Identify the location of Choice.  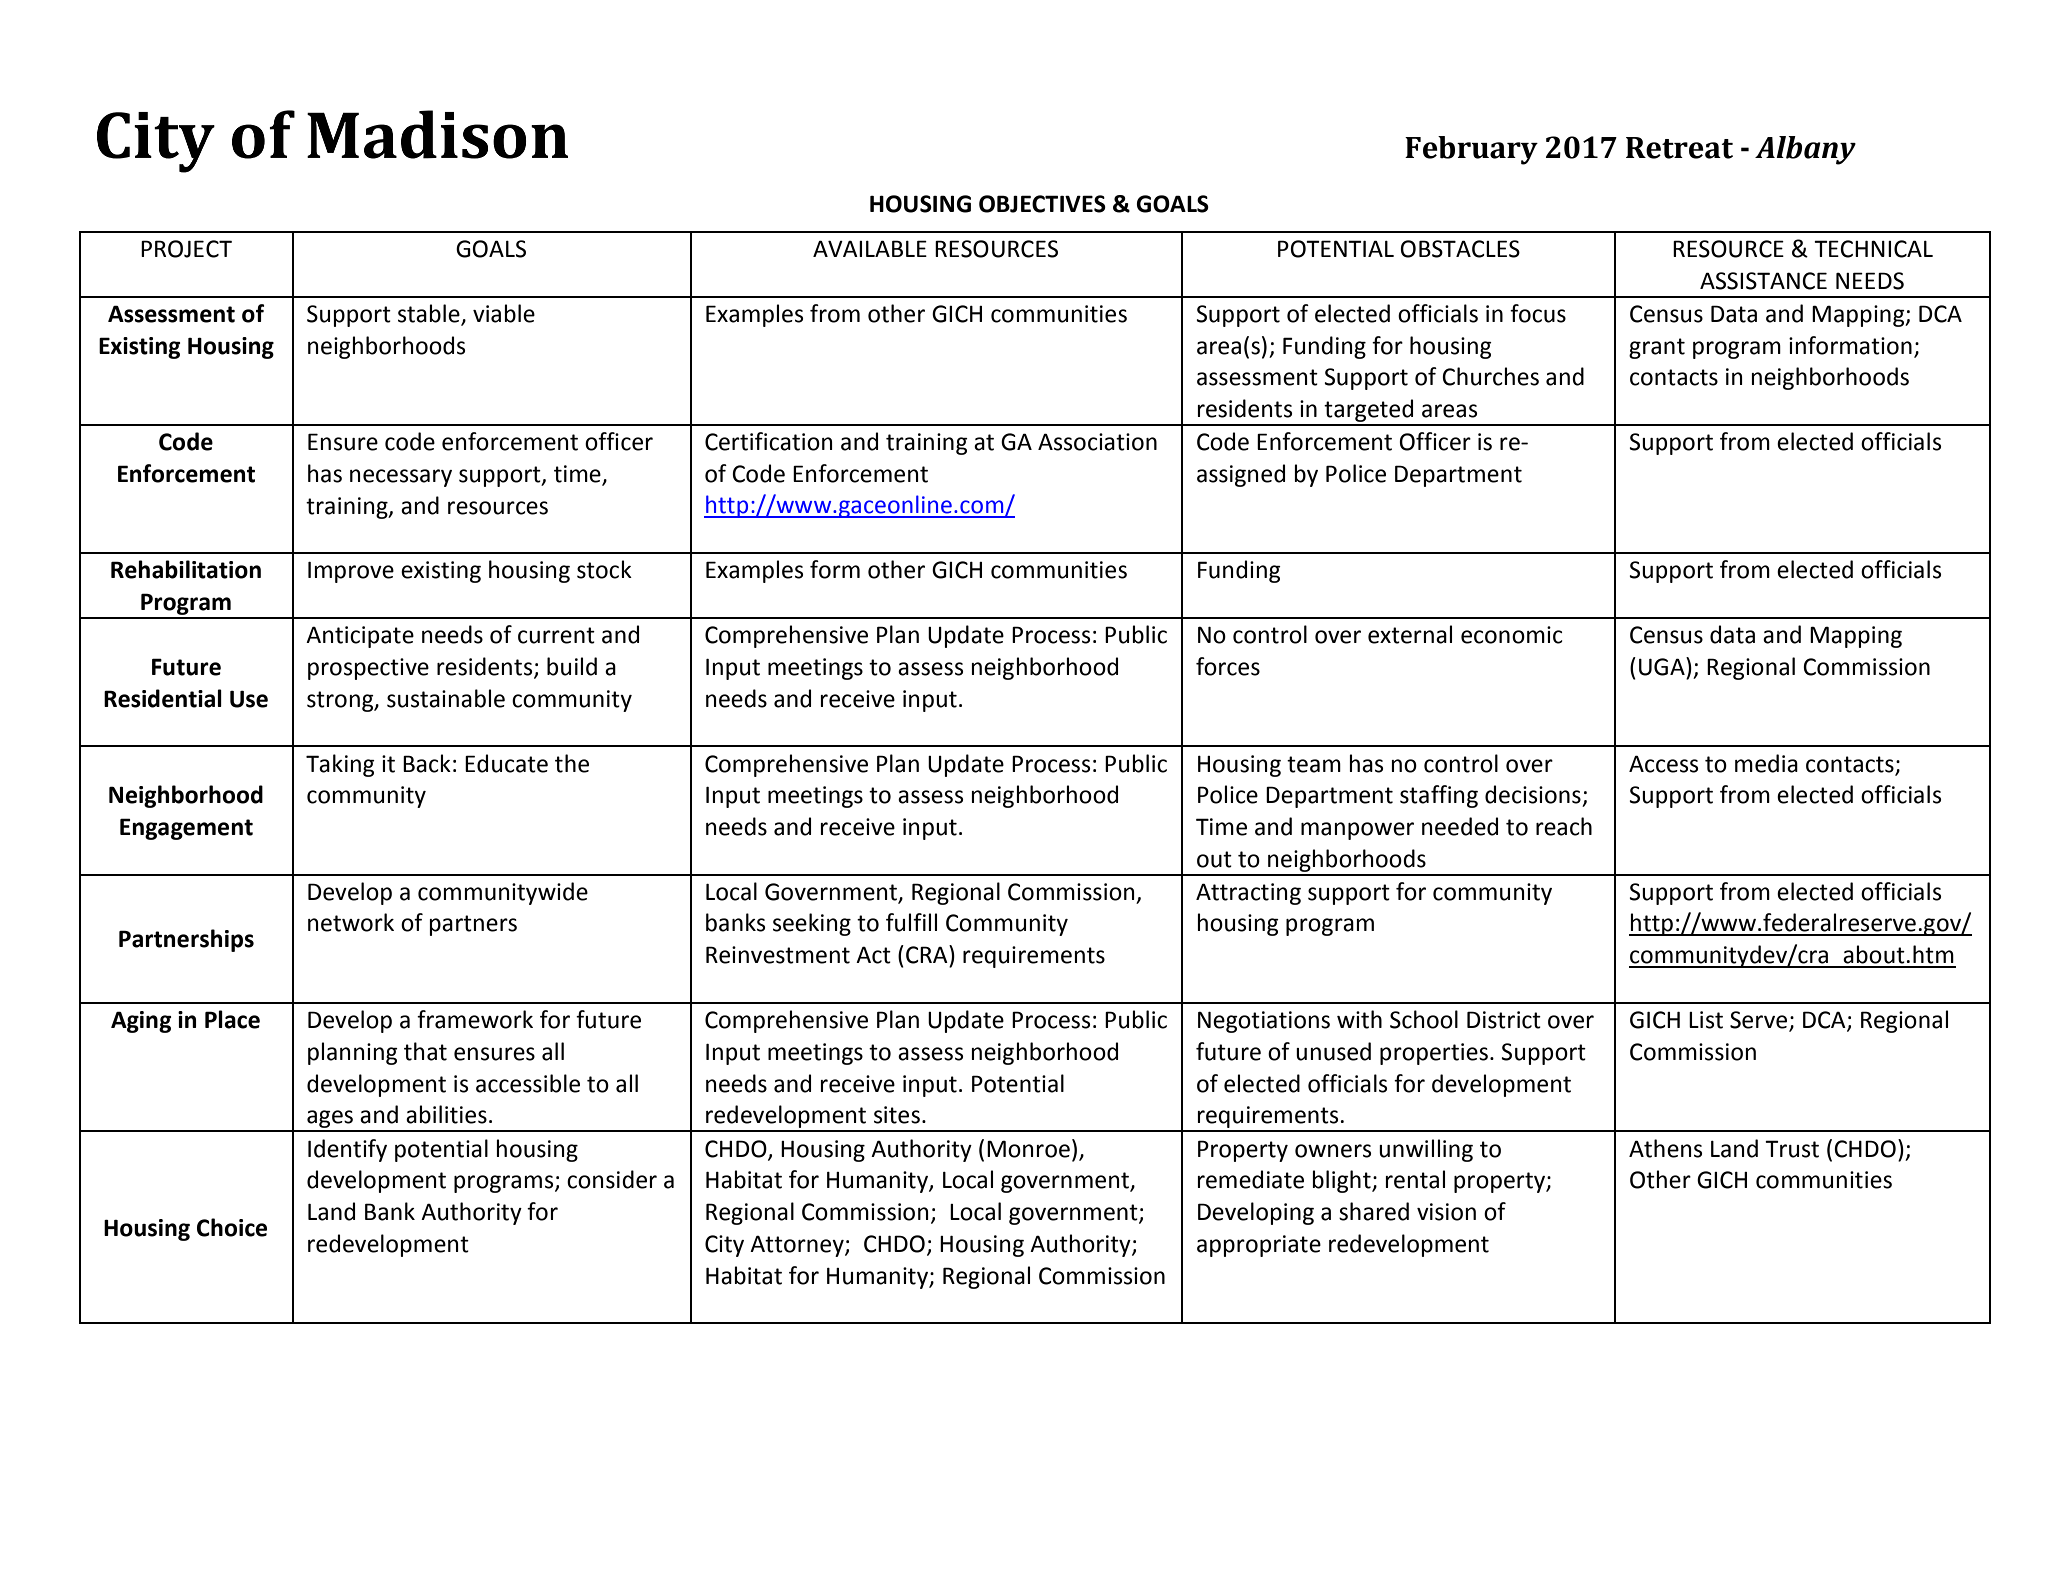
(232, 1227).
